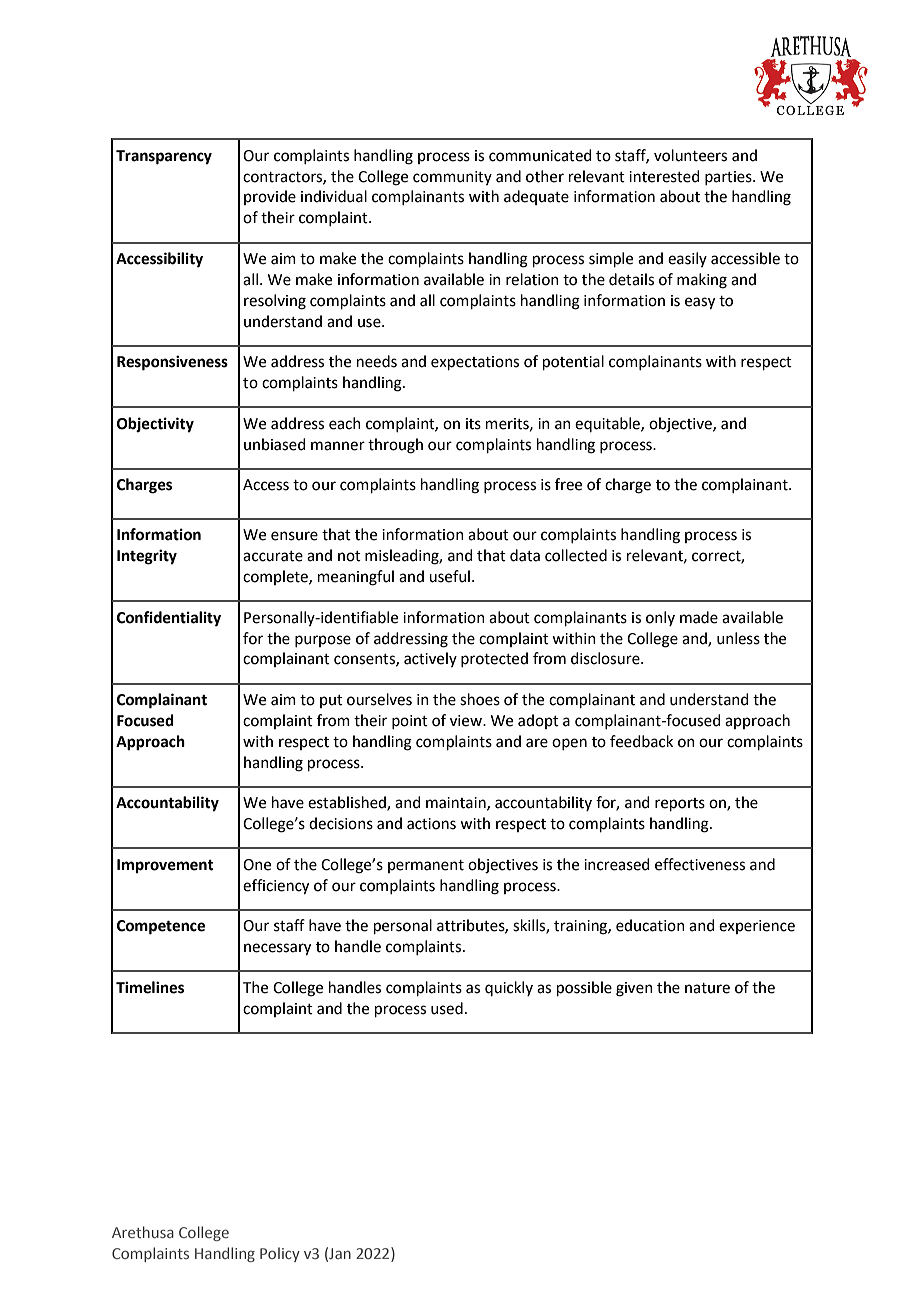 This page has height=1308, width=924. I want to click on quickly, so click(509, 988).
